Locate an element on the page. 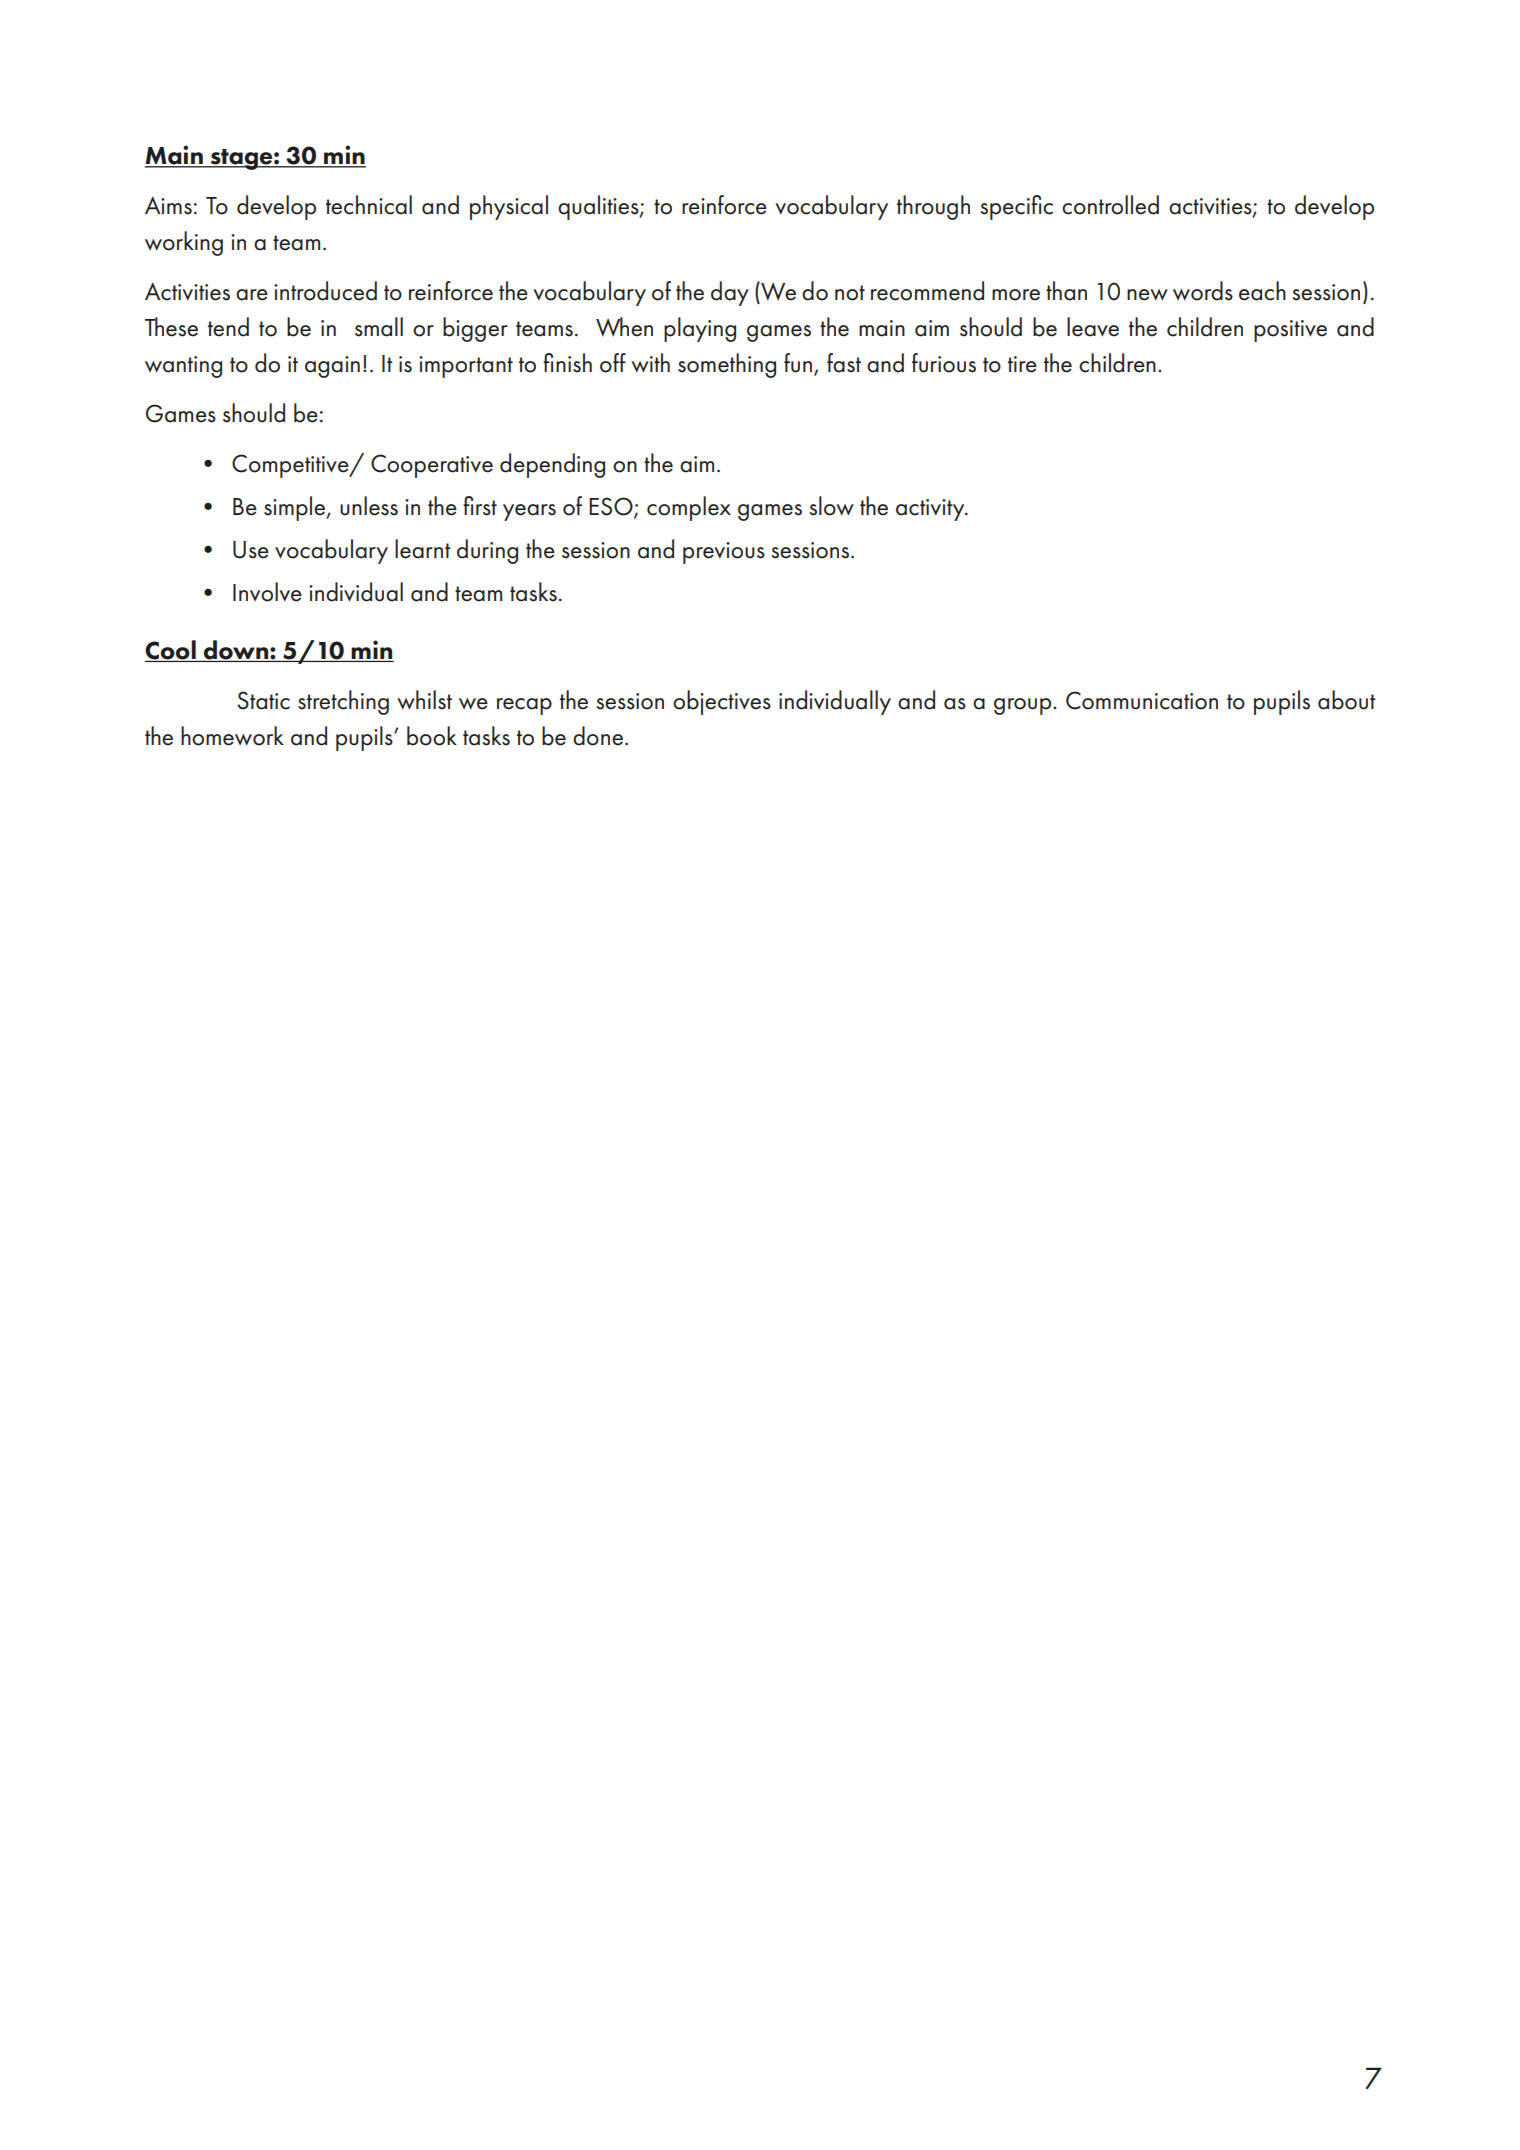  Competitive is located at coordinates (291, 466).
